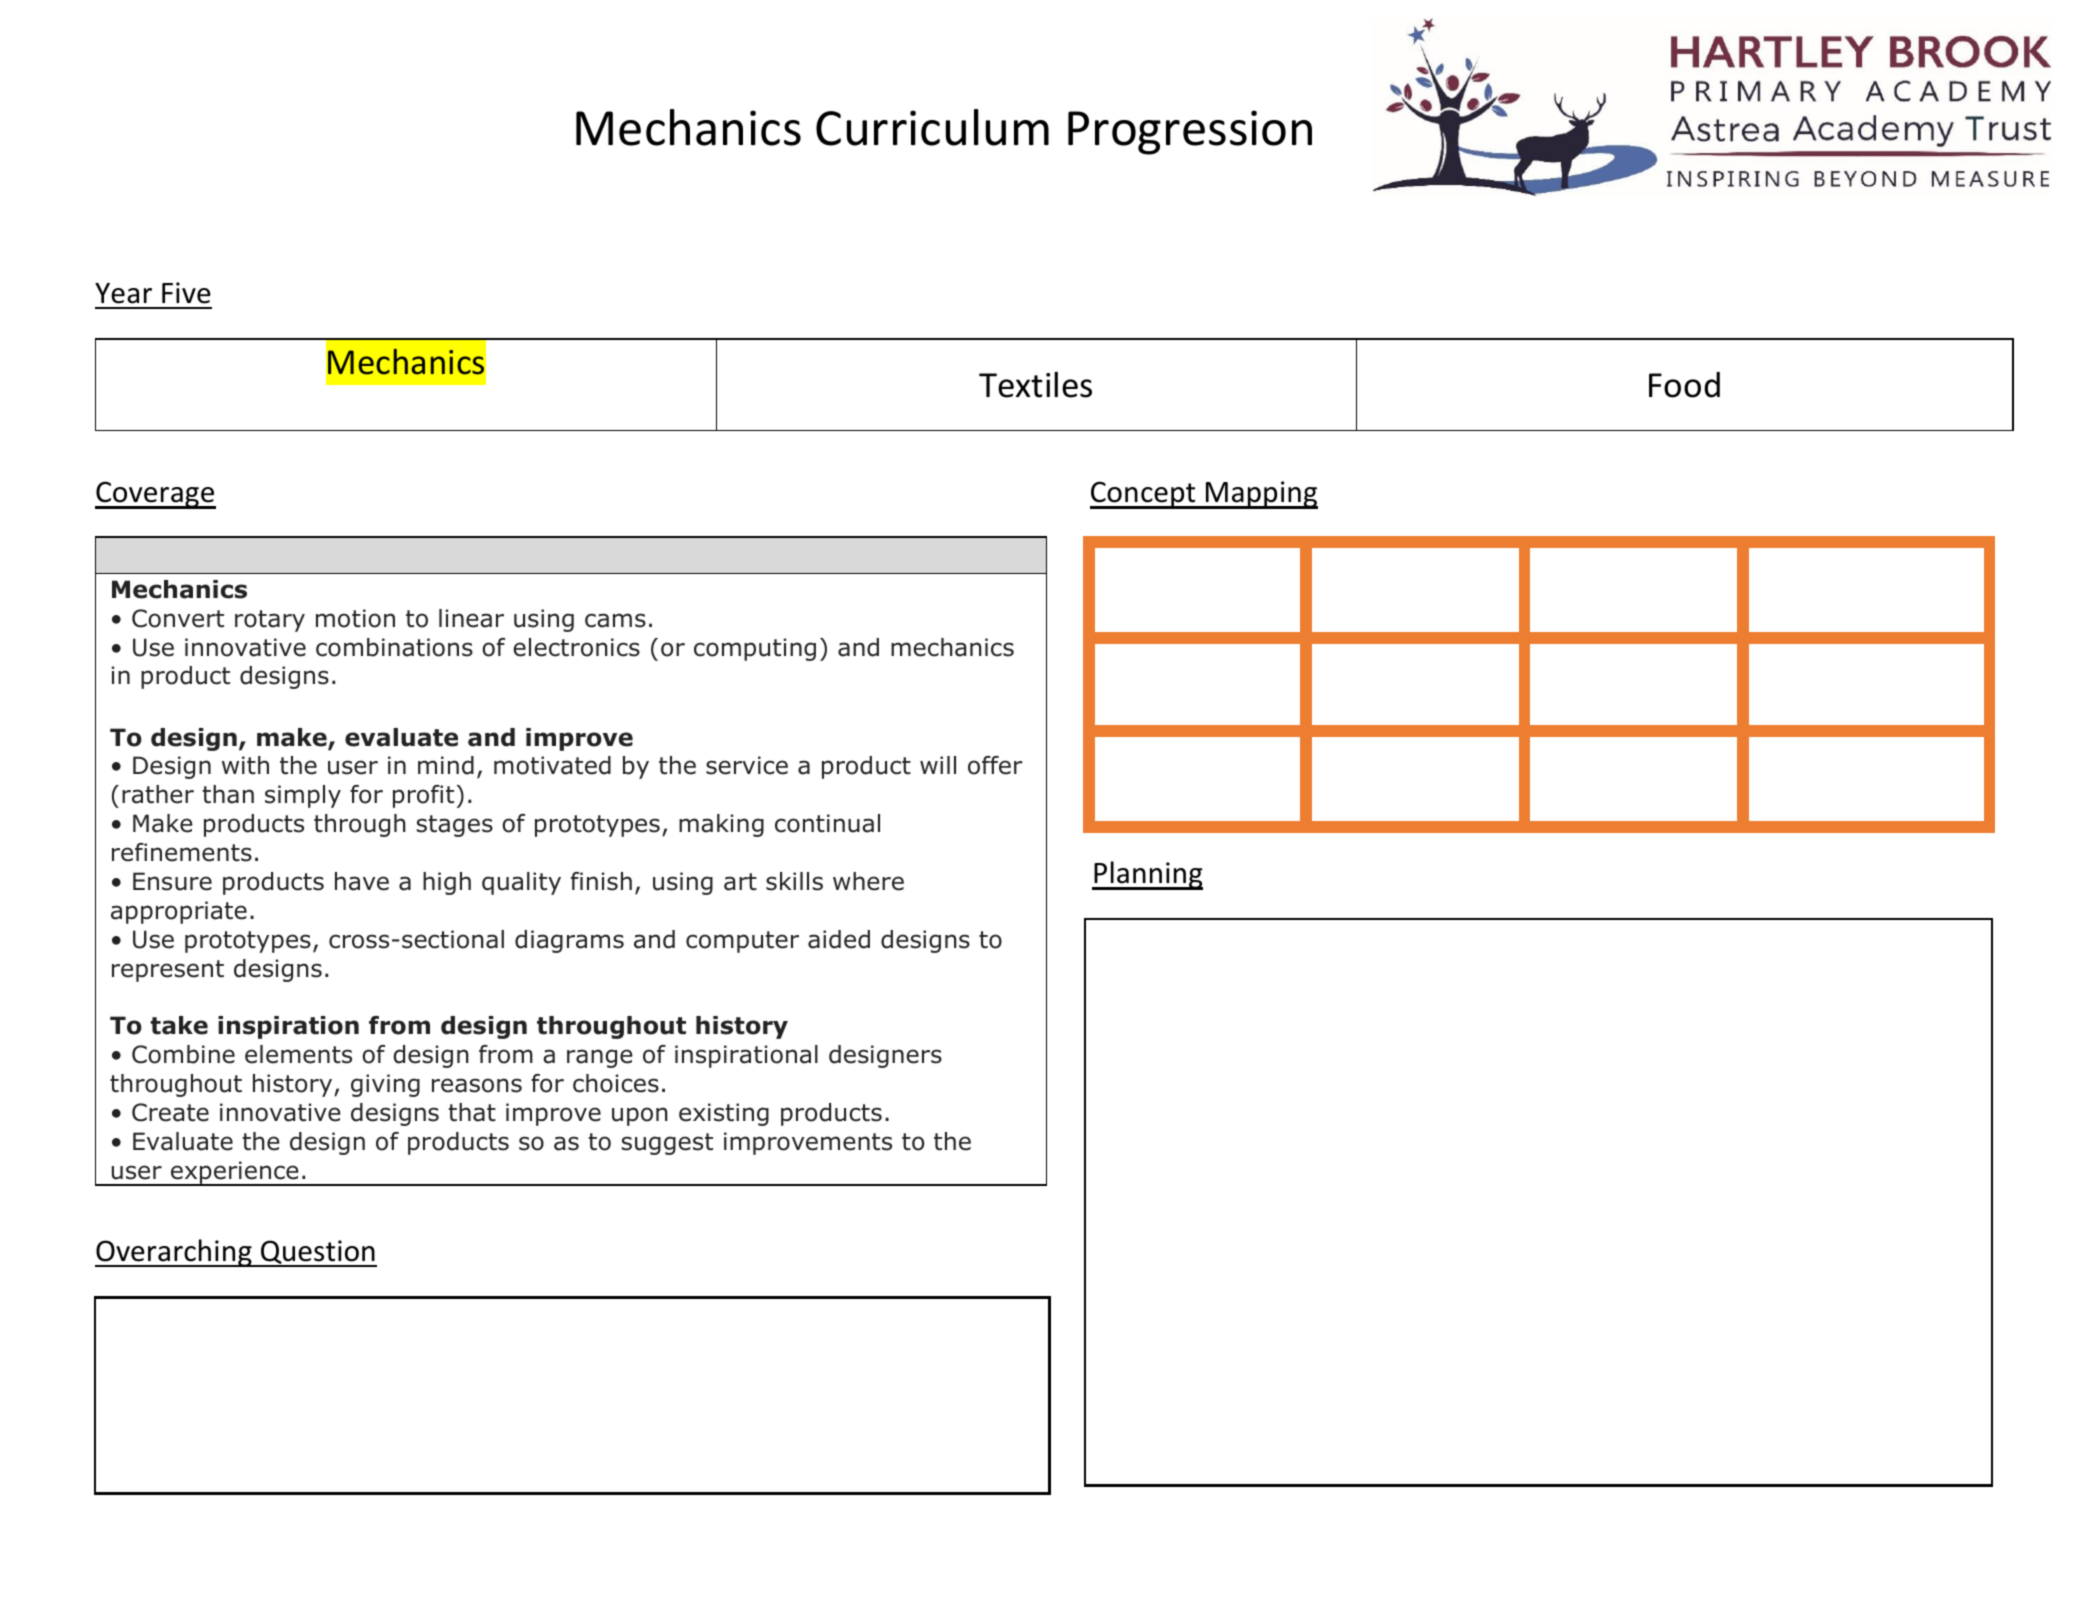  Describe the element at coordinates (318, 1253) in the screenshot. I see `Question` at that location.
